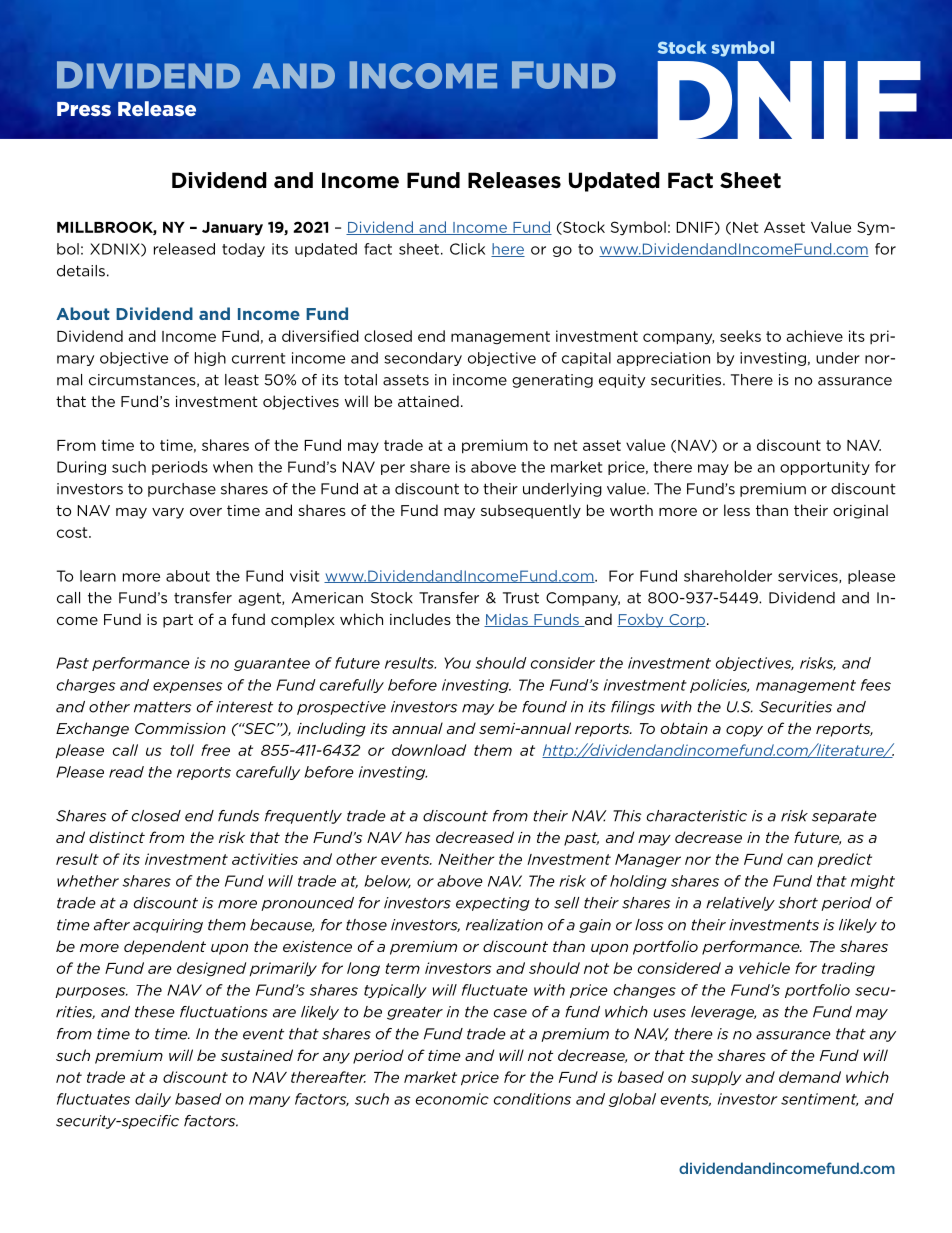 Image resolution: width=952 pixels, height=1233 pixels. What do you see at coordinates (810, 1077) in the page?
I see `demand` at bounding box center [810, 1077].
